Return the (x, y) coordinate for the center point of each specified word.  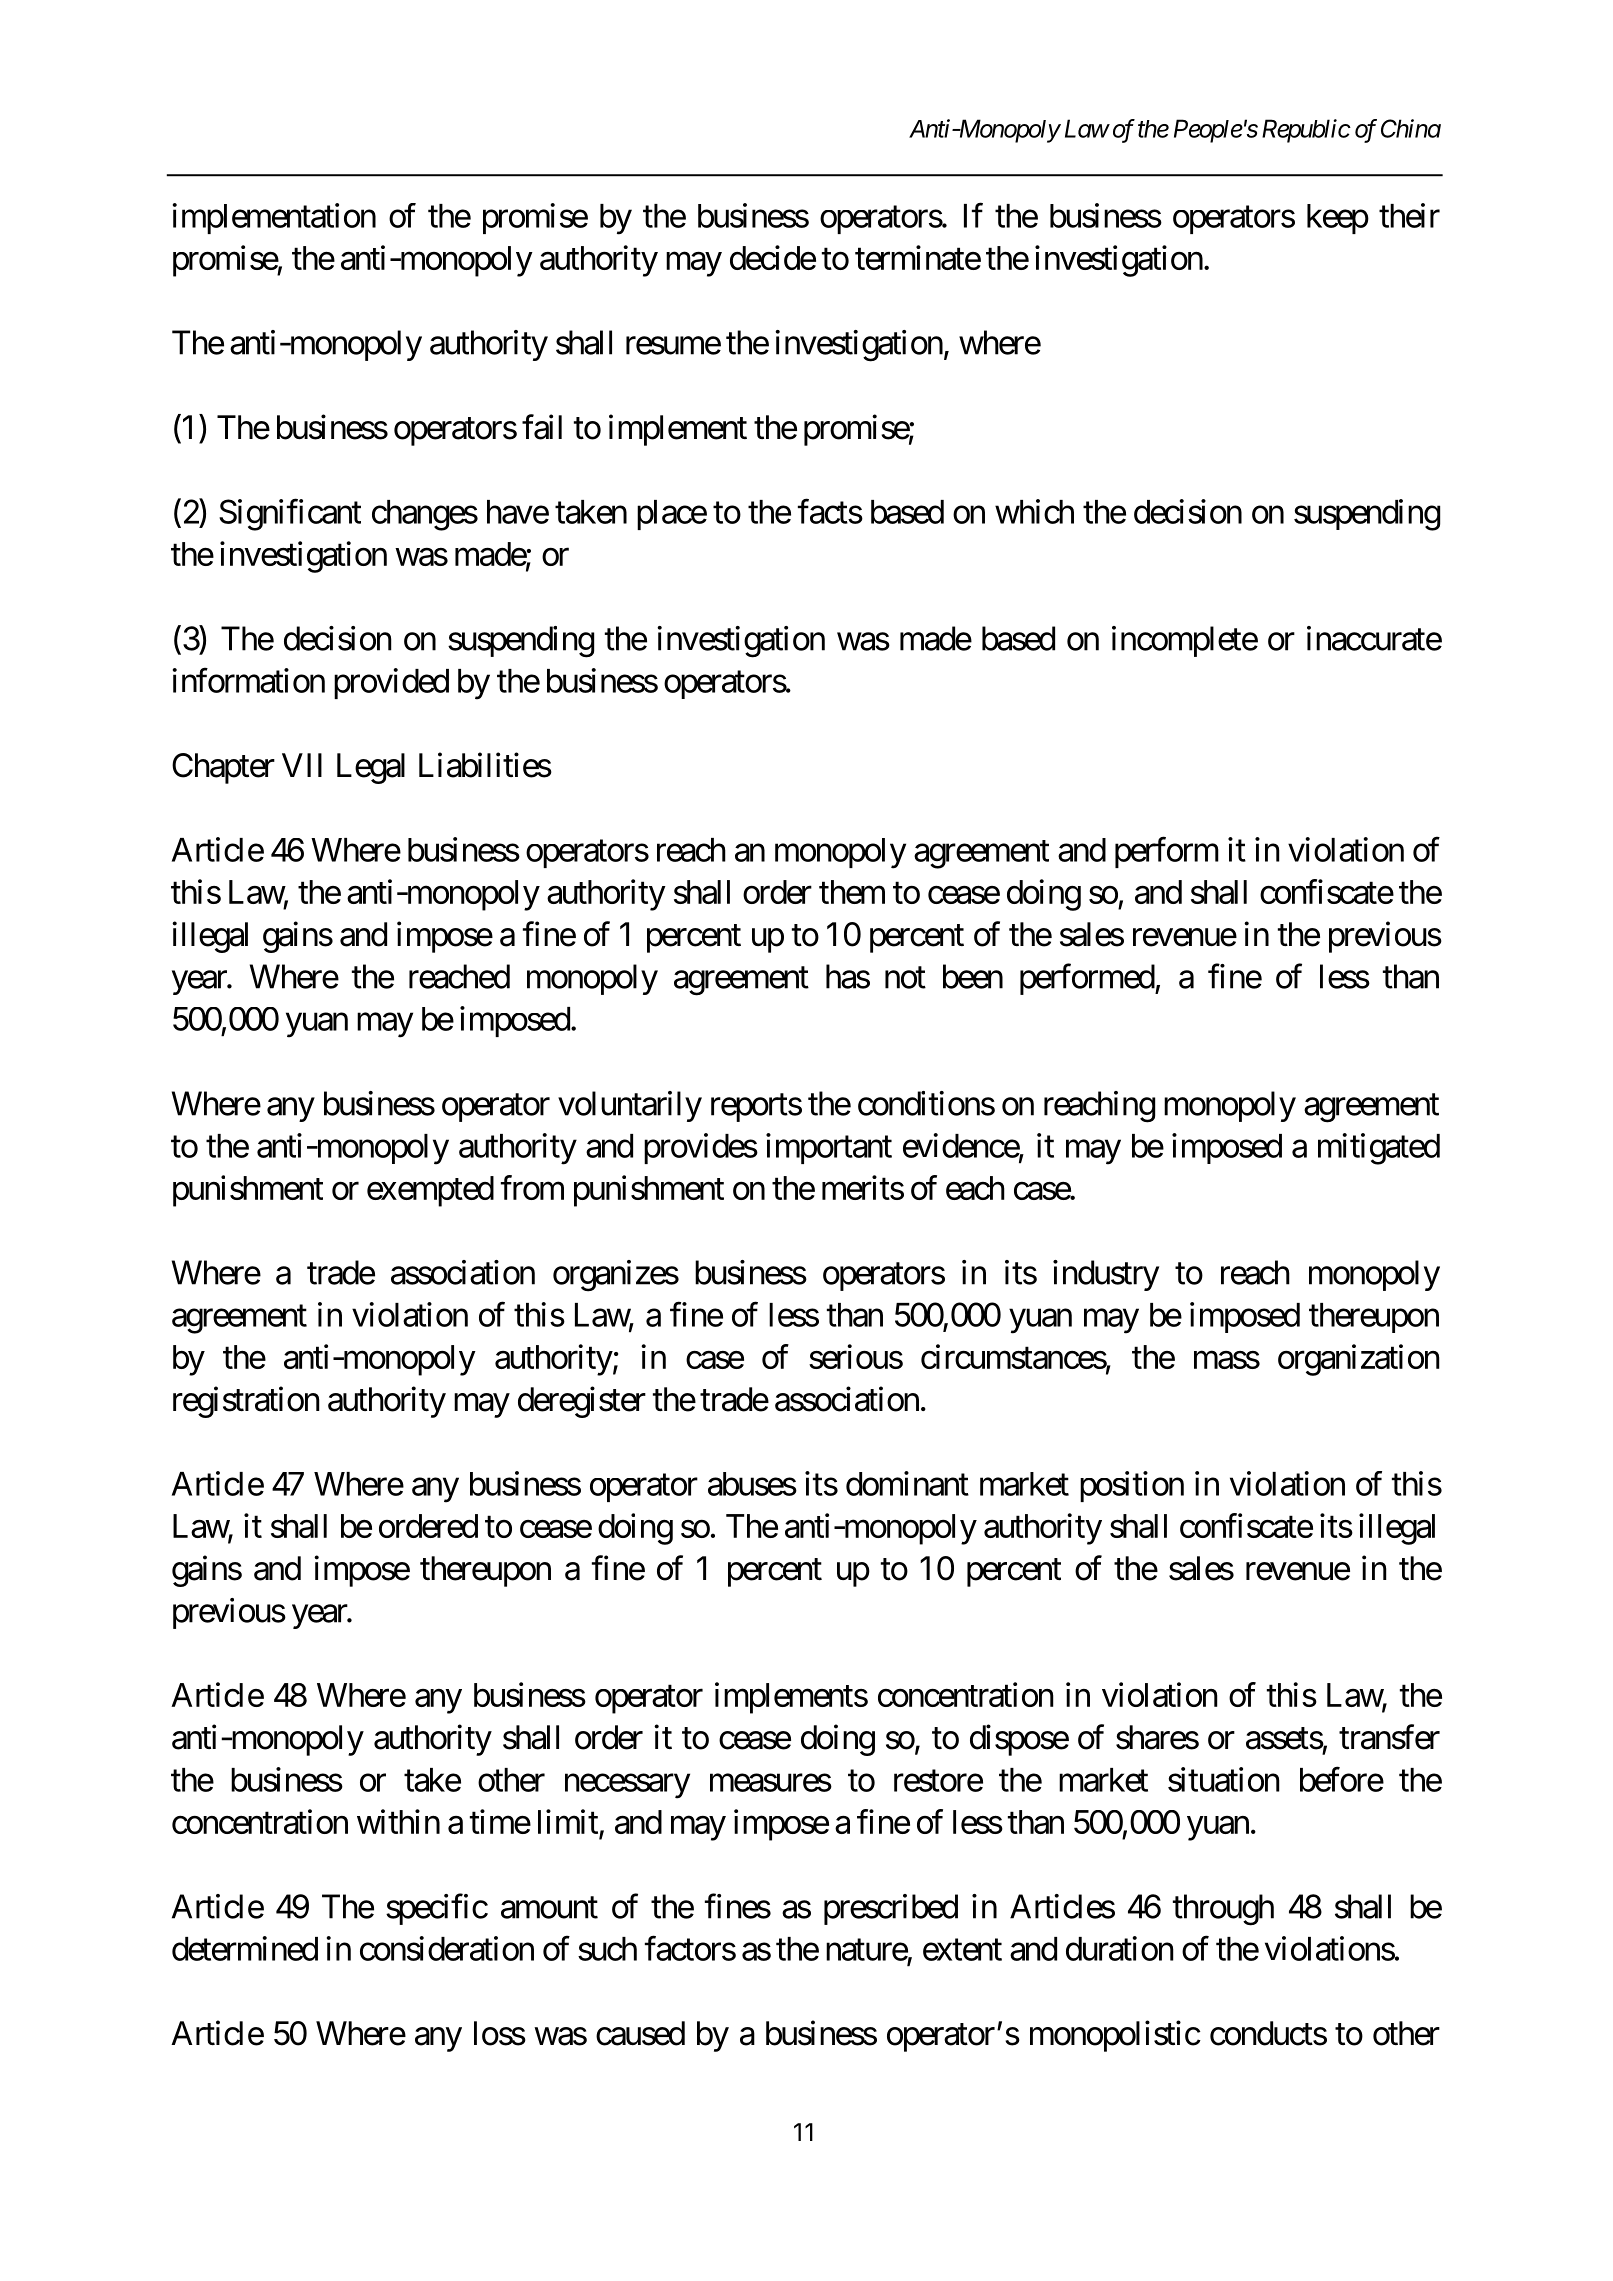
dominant (907, 1483)
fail (542, 427)
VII (302, 765)
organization (1359, 1360)
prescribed (891, 1909)
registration (246, 1402)
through (1223, 1910)
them (852, 892)
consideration (447, 1948)
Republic (1306, 131)
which (1034, 511)
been (973, 976)
